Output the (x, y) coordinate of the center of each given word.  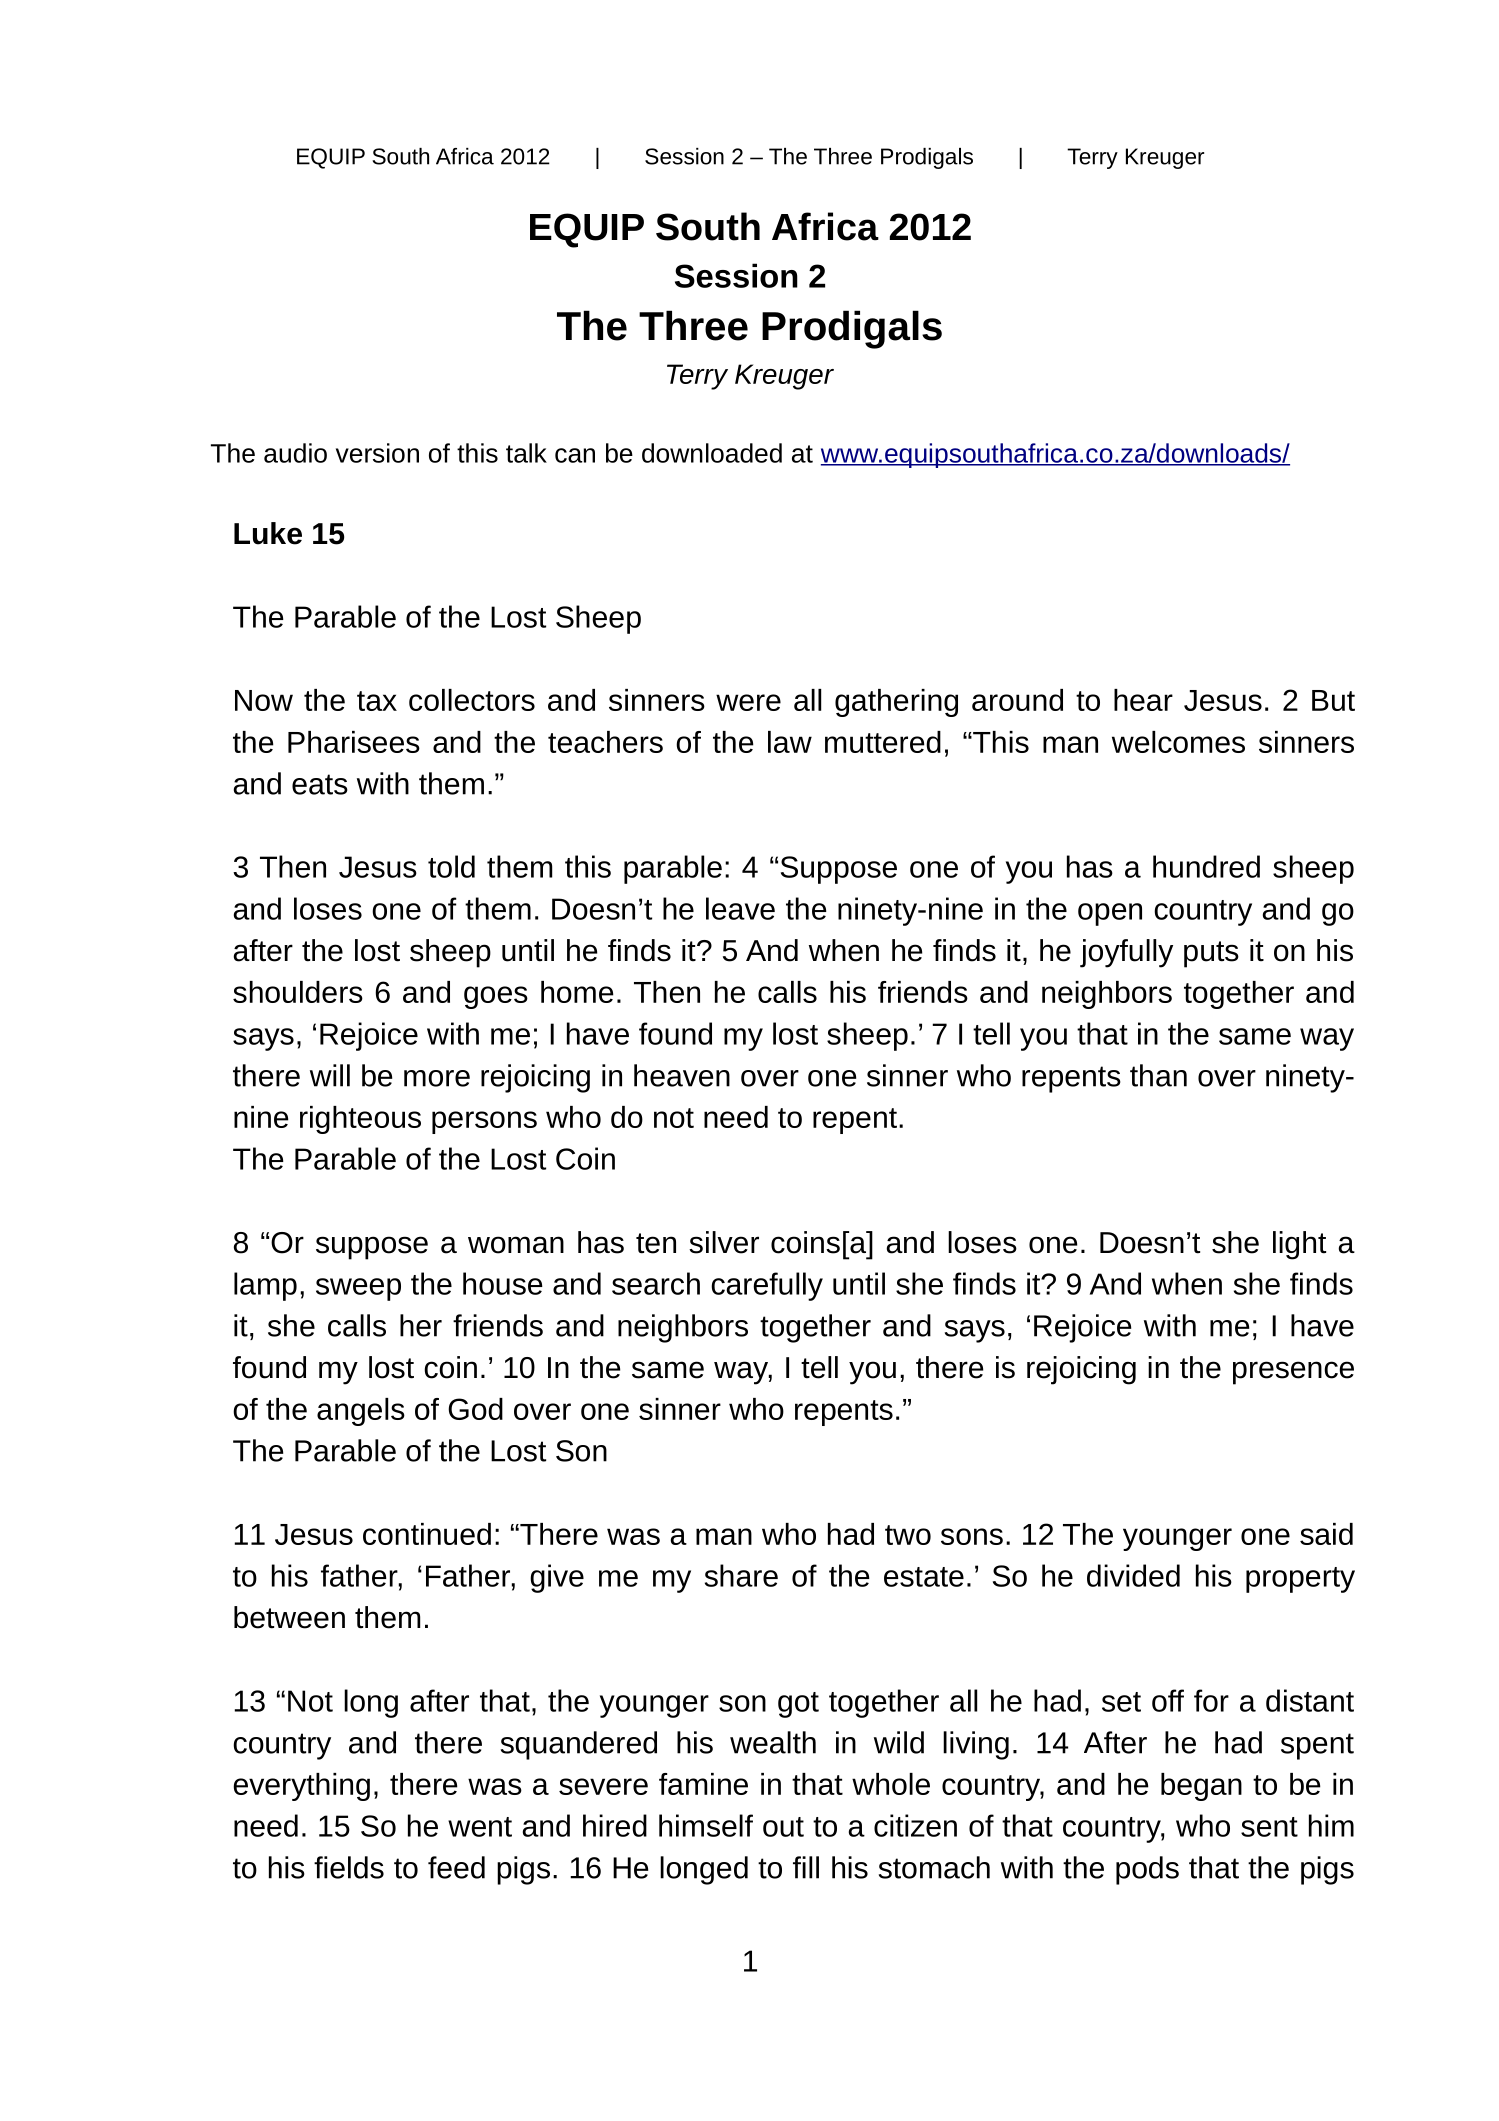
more (437, 1078)
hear (1143, 700)
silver (724, 1242)
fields (349, 1867)
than (1158, 1075)
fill (806, 1867)
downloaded (712, 453)
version (377, 453)
